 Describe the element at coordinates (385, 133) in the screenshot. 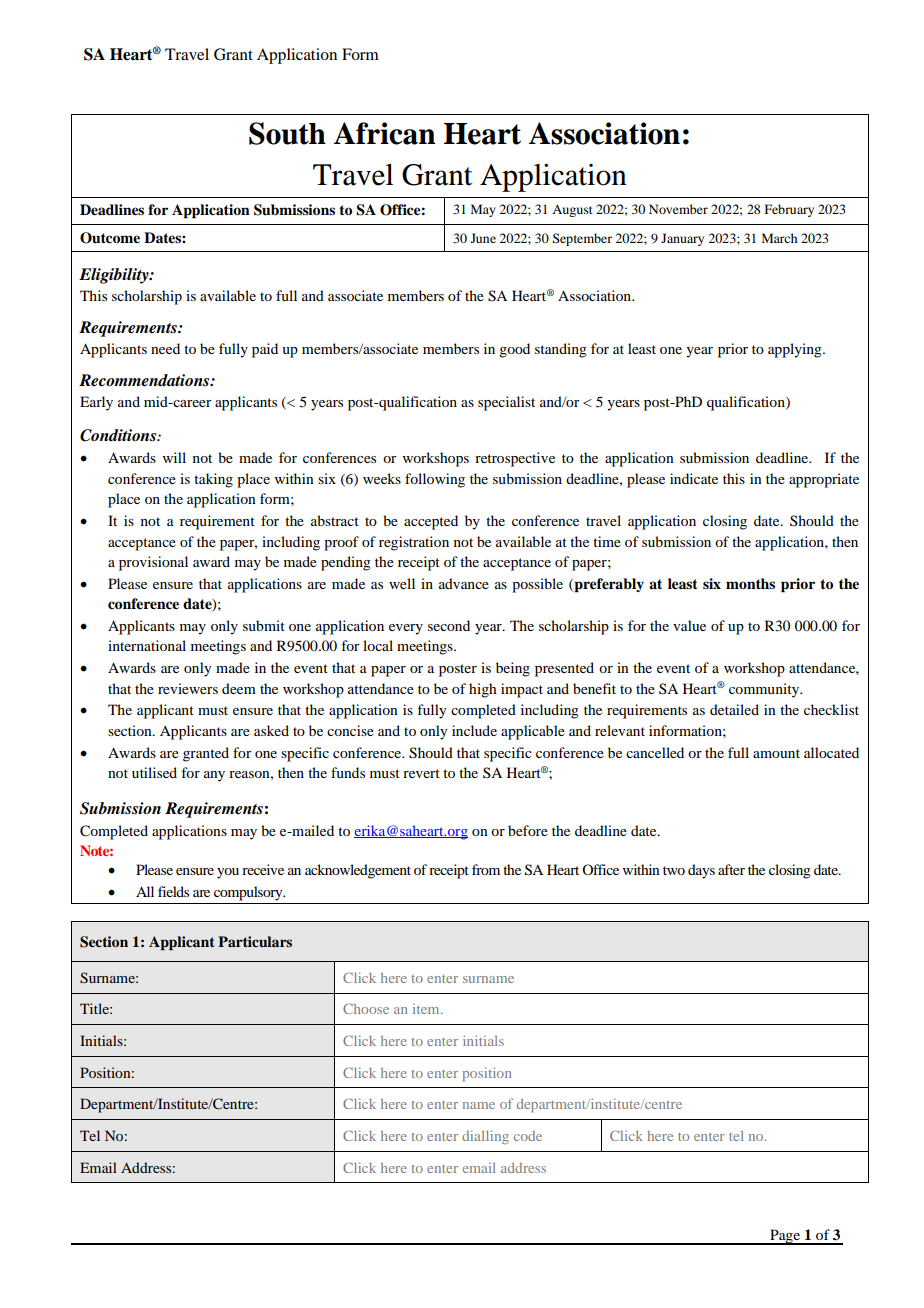

I see `African` at that location.
